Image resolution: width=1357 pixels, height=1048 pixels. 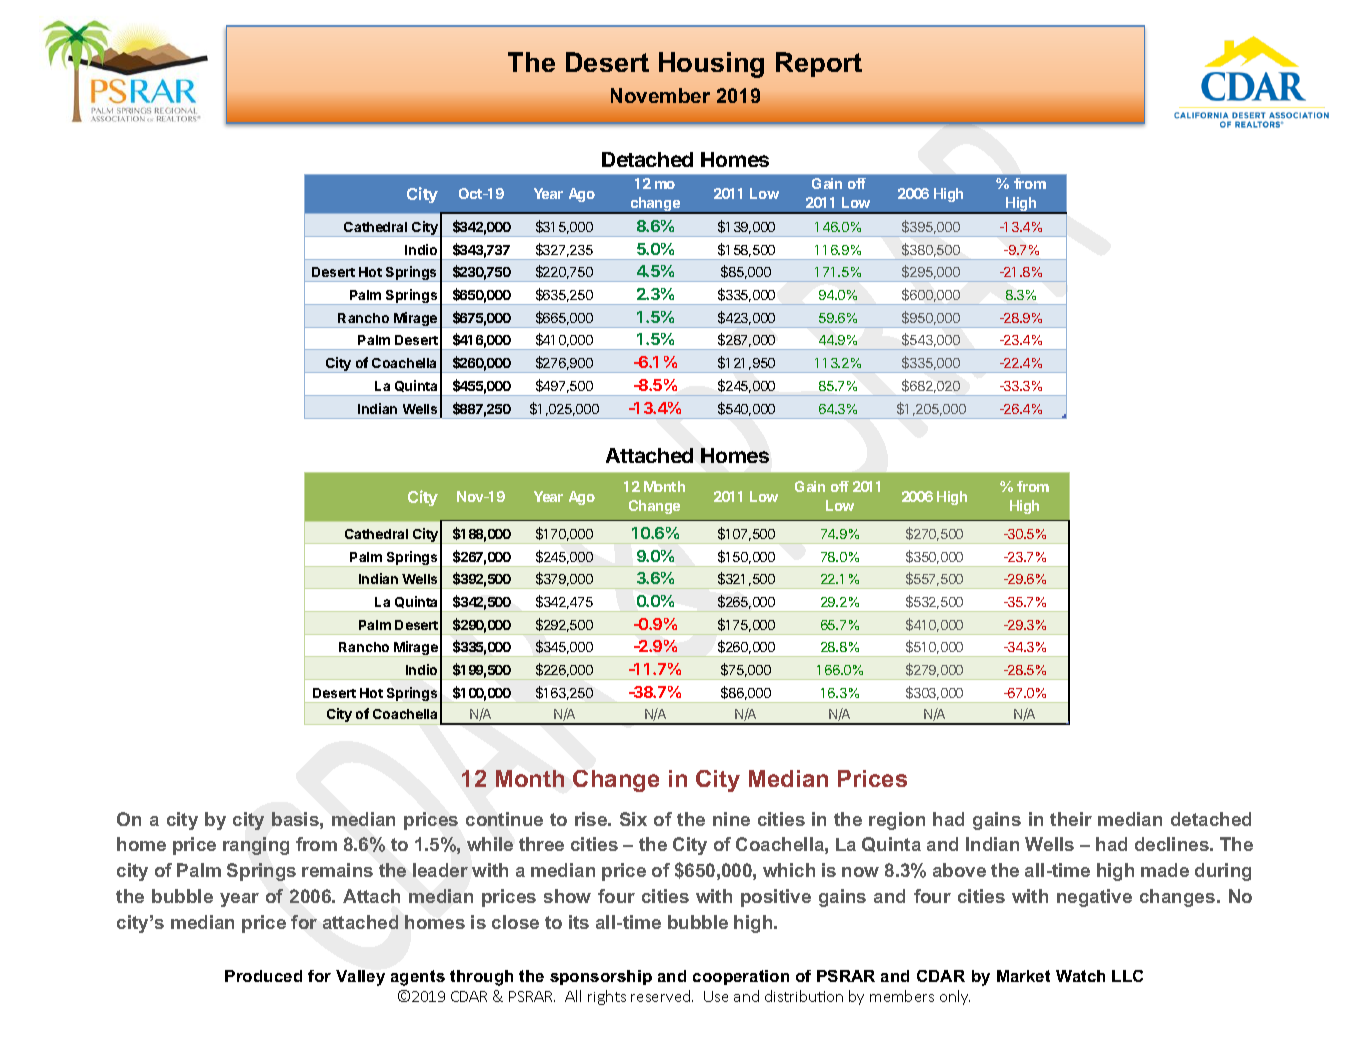 I want to click on nine, so click(x=731, y=819).
